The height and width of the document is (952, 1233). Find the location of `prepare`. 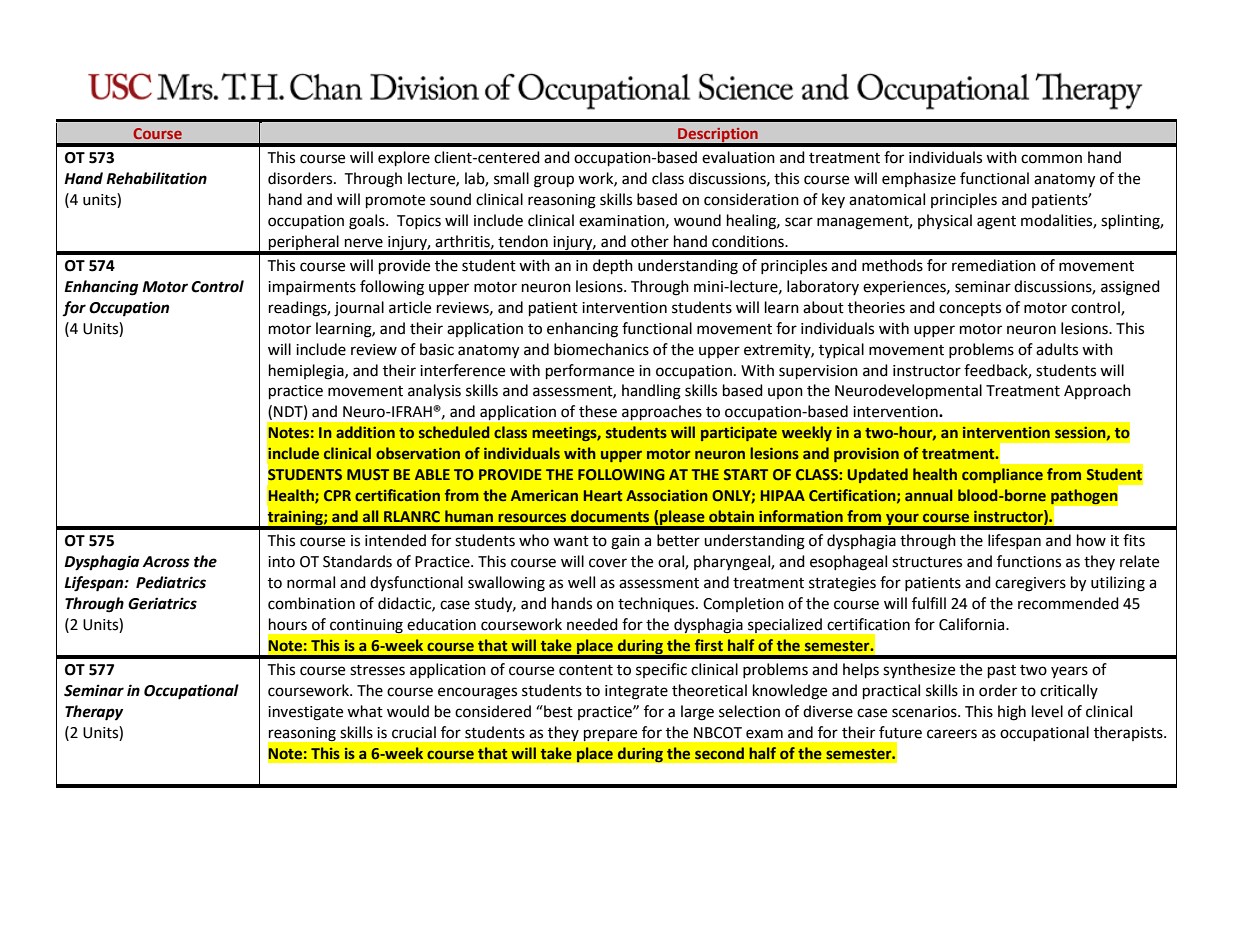

prepare is located at coordinates (610, 735).
